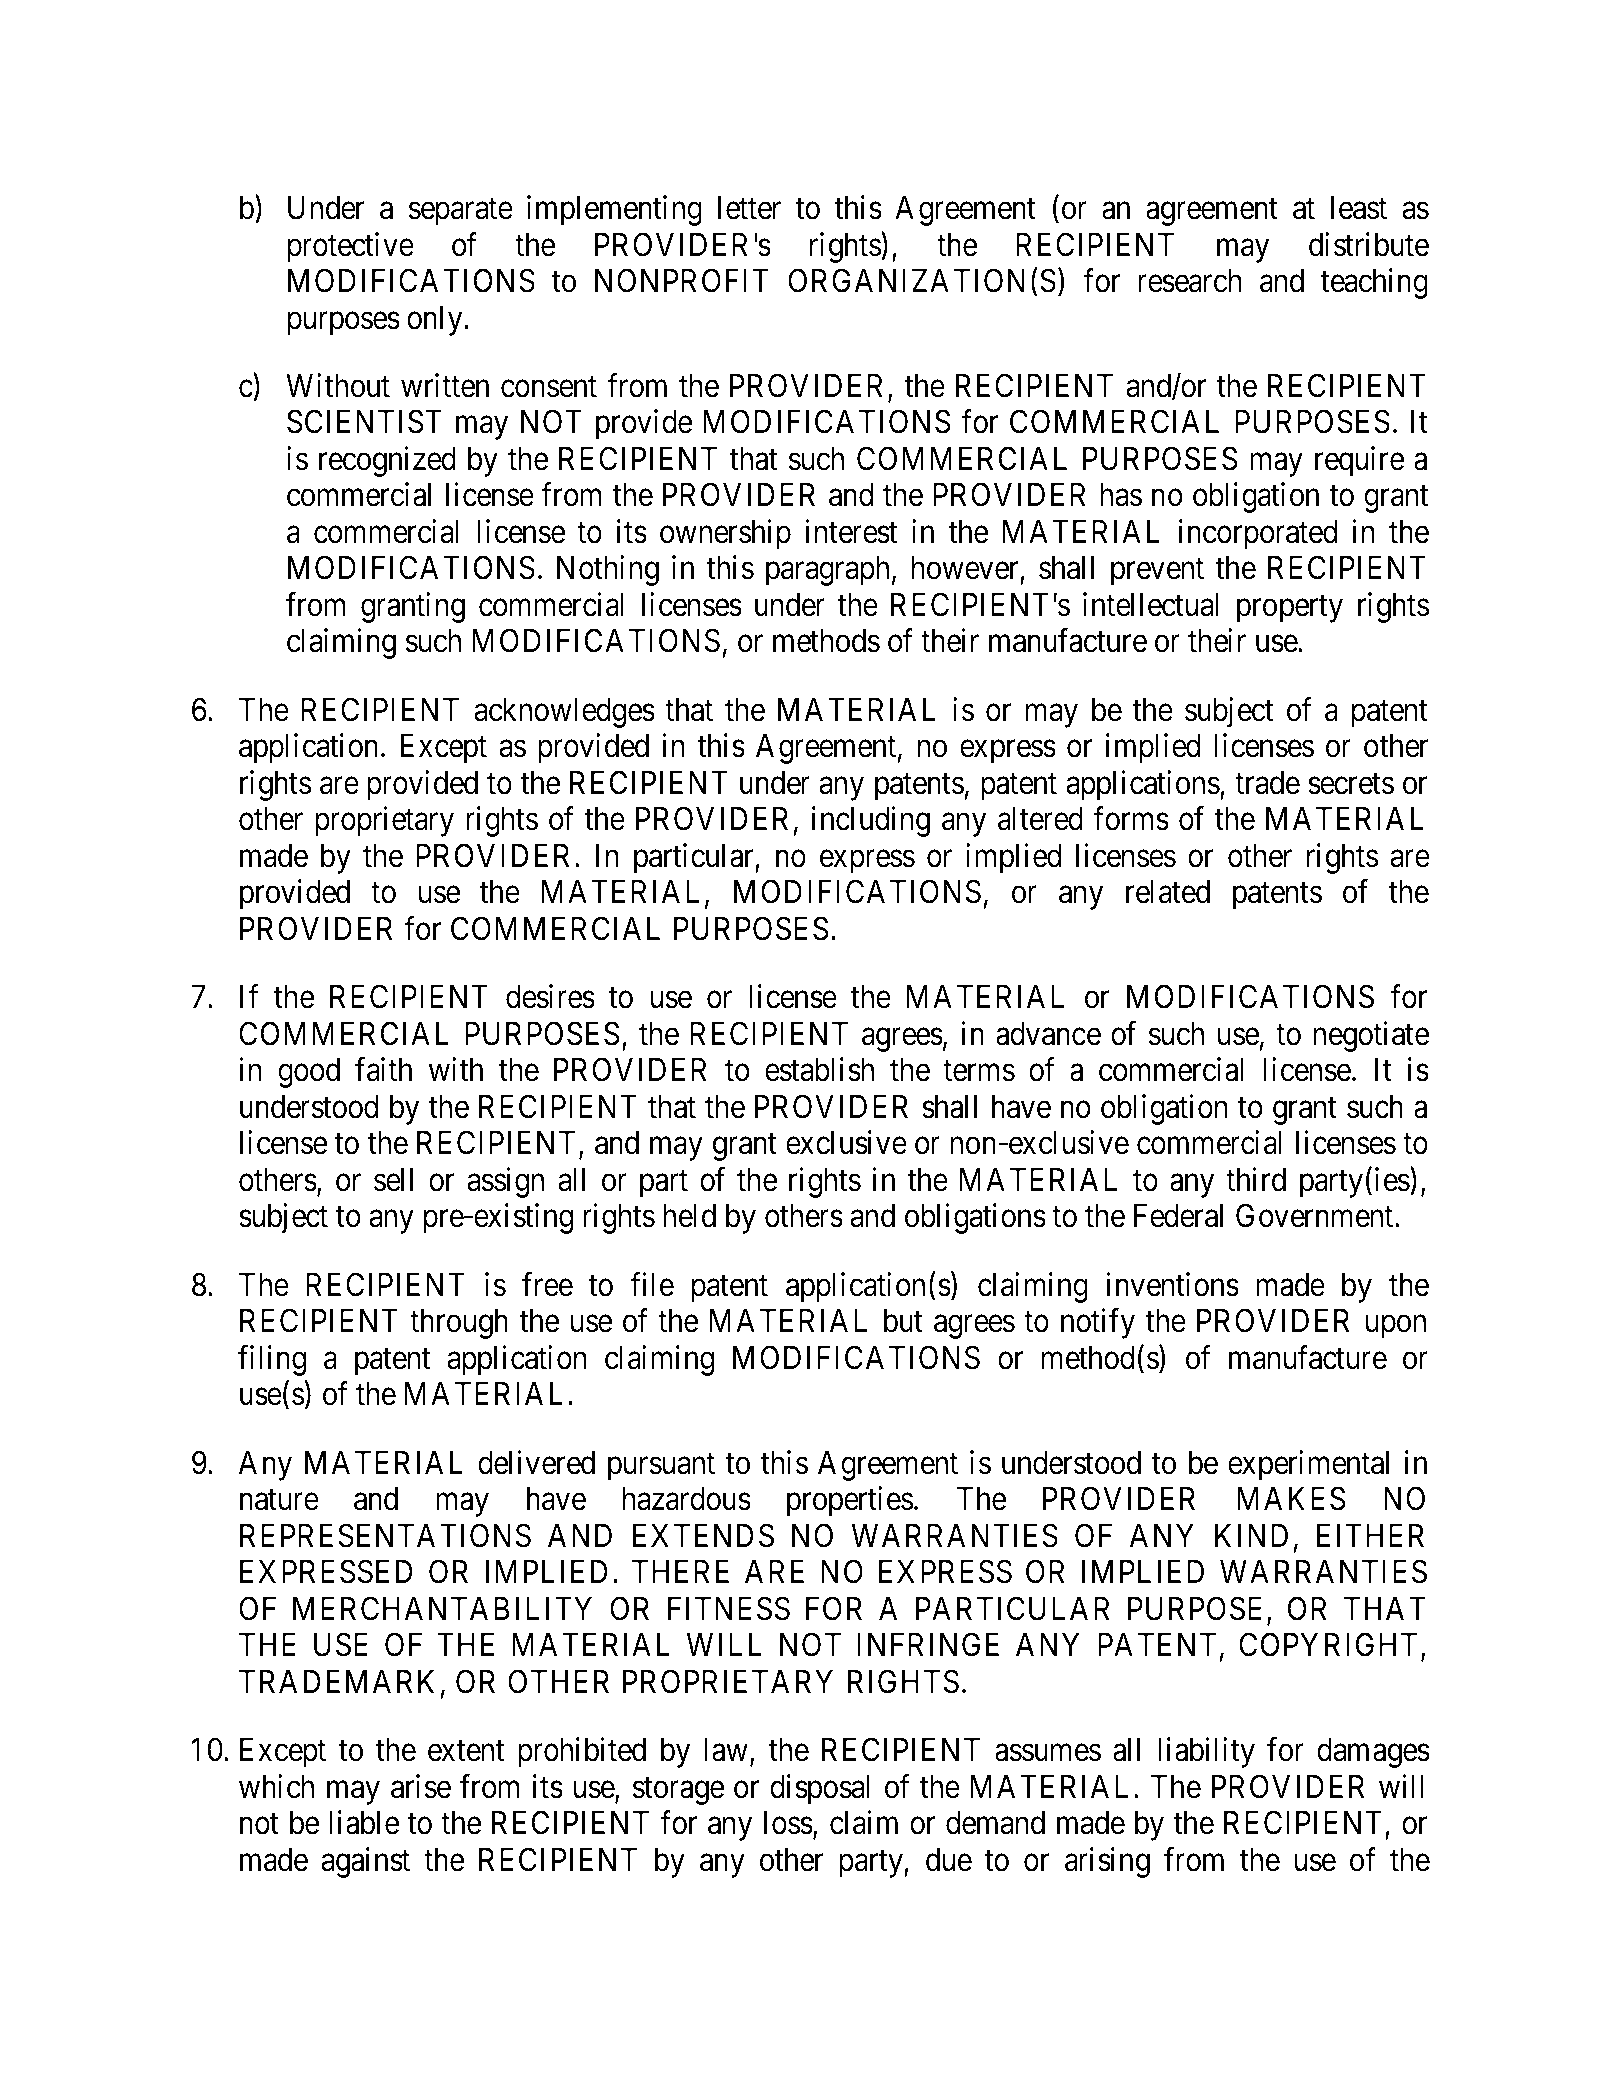 The image size is (1619, 2096). Describe the element at coordinates (1371, 1036) in the document. I see `negotiate` at that location.
